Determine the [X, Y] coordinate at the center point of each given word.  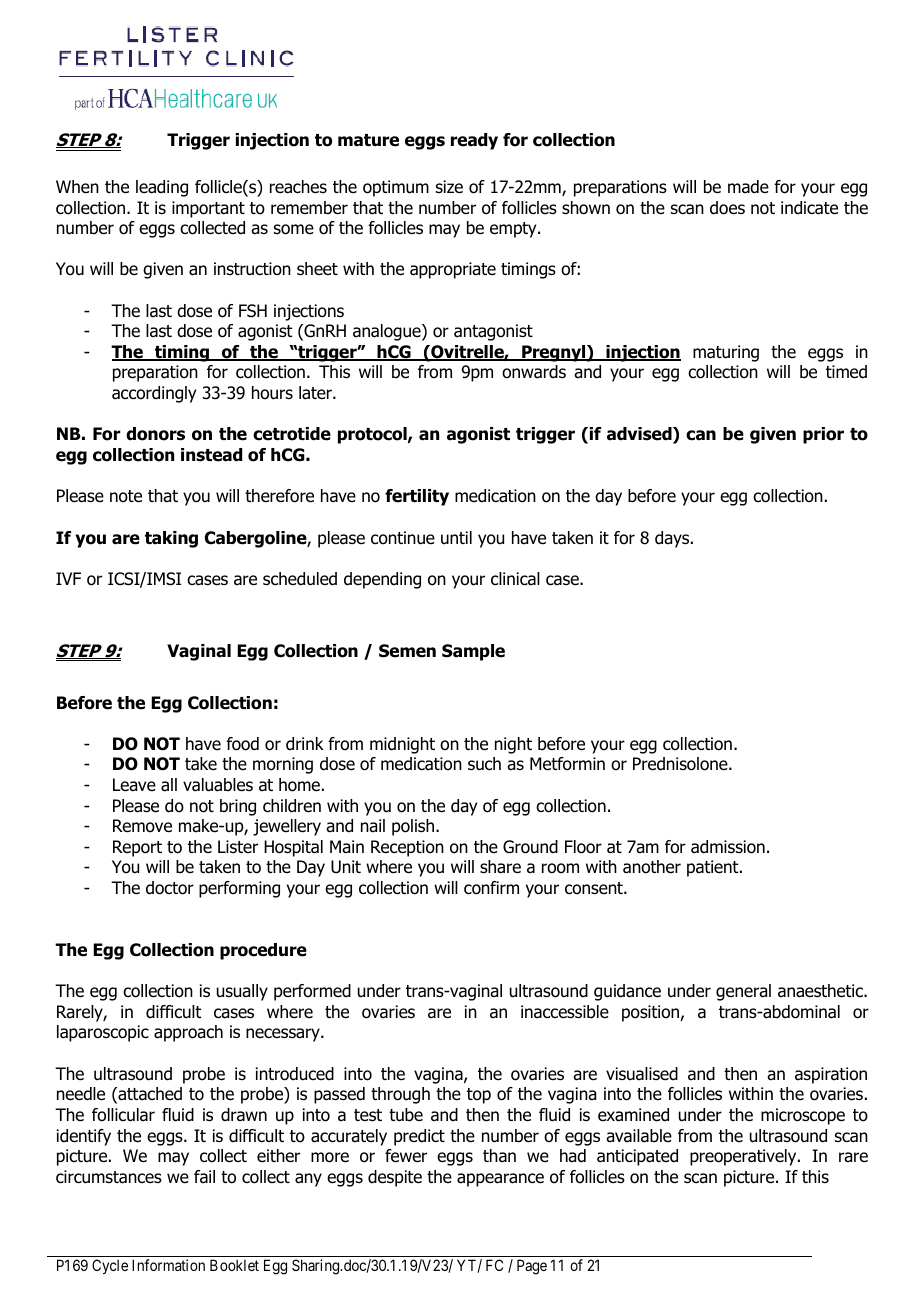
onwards [534, 372]
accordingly [154, 394]
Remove [142, 826]
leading [162, 188]
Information [168, 1265]
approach [188, 1033]
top [479, 1096]
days [673, 539]
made [748, 187]
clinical [515, 579]
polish [414, 827]
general [743, 992]
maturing [726, 353]
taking [171, 539]
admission [728, 847]
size [449, 187]
